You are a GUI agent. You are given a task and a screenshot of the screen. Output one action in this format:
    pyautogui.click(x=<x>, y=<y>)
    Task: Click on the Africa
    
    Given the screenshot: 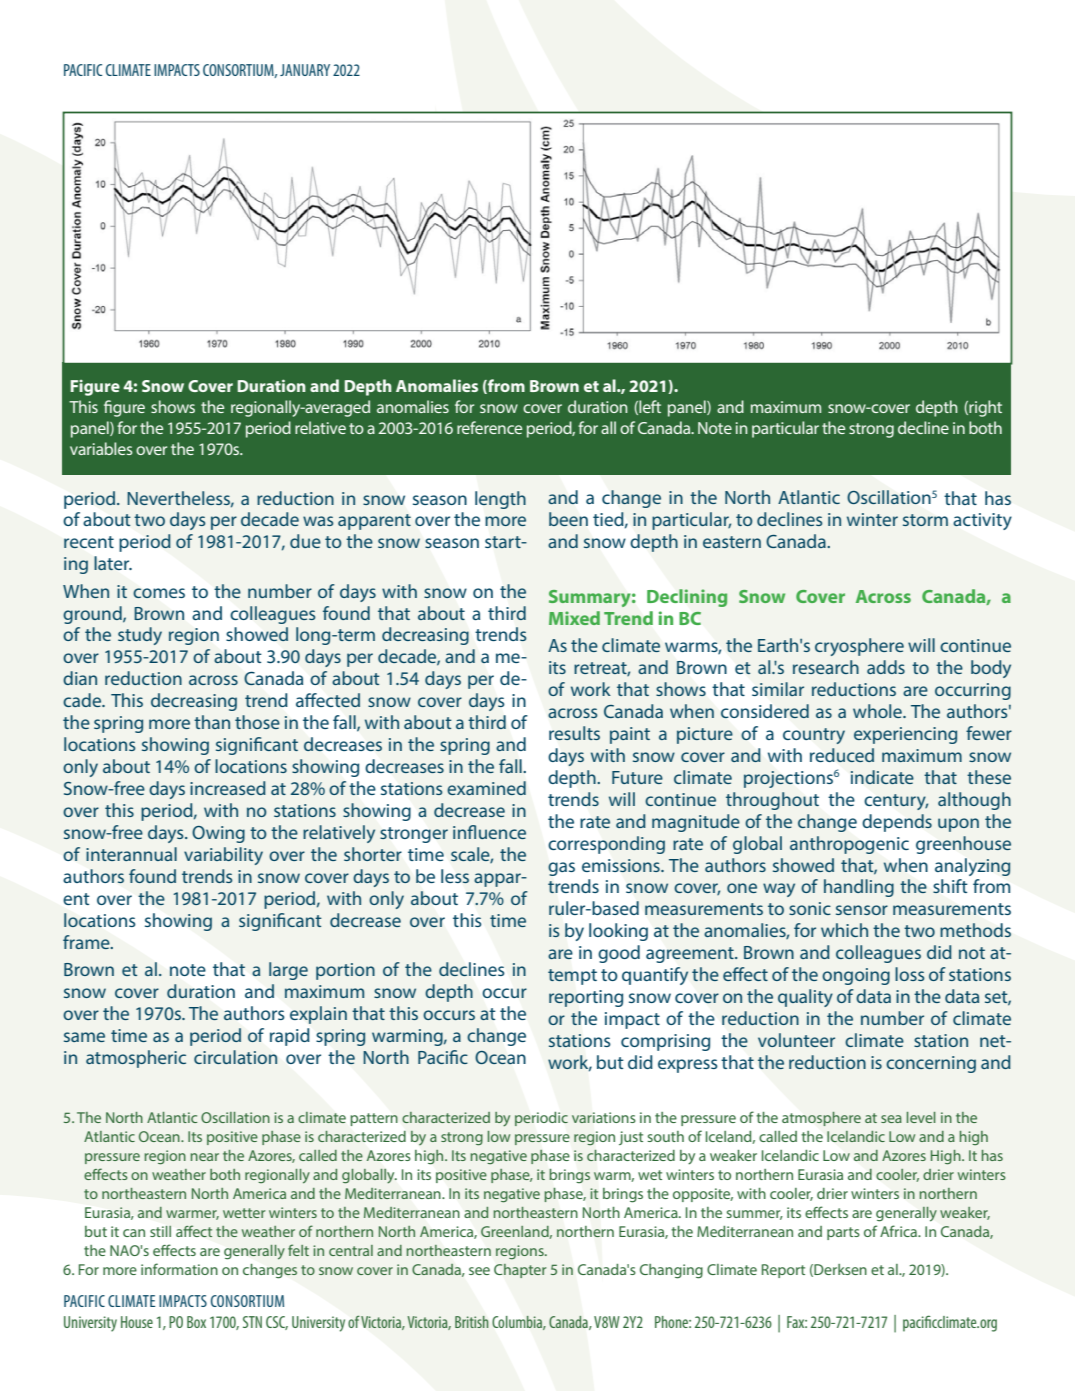 What is the action you would take?
    pyautogui.click(x=899, y=1231)
